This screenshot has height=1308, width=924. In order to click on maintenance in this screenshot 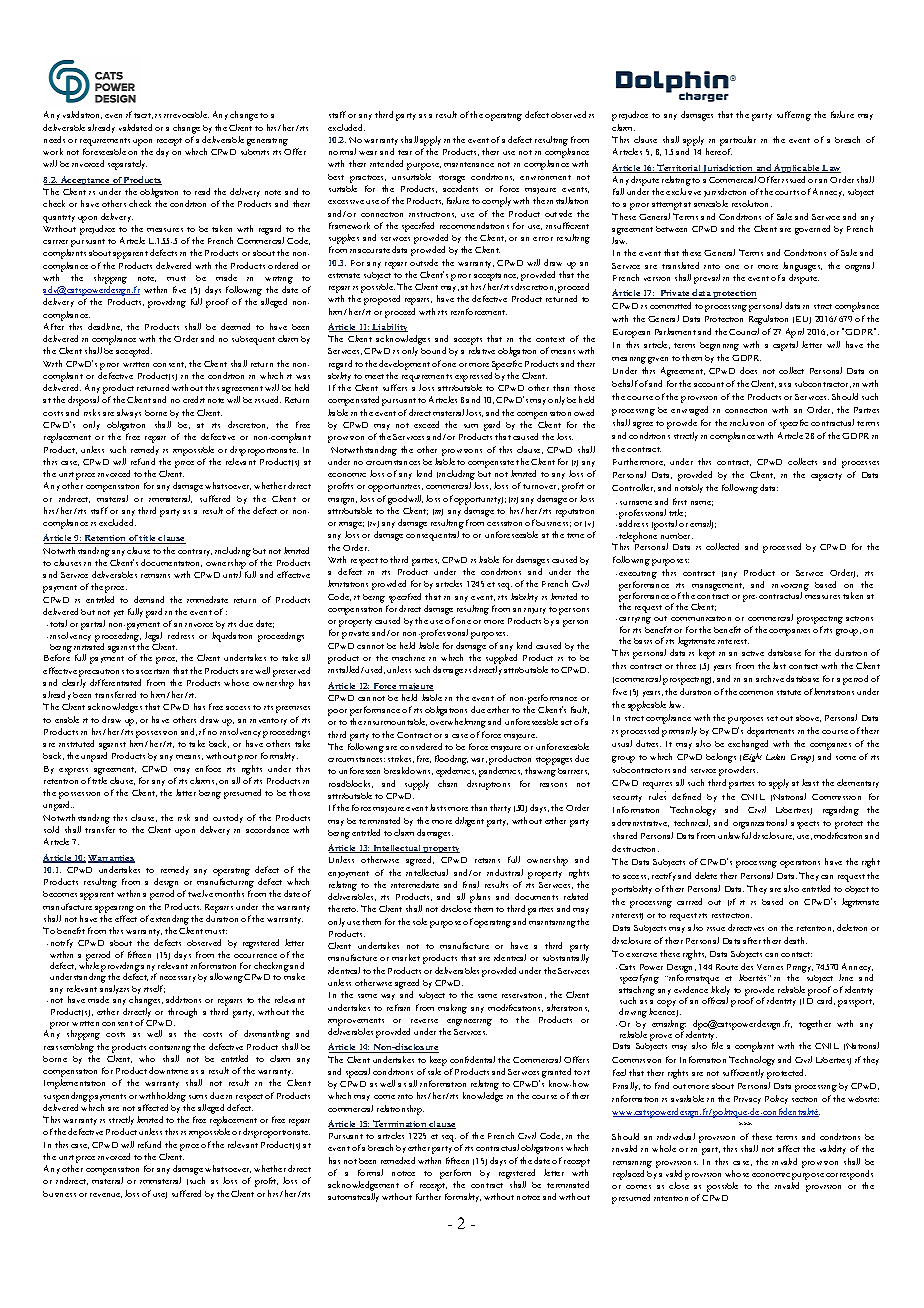, I will do `click(469, 164)`.
